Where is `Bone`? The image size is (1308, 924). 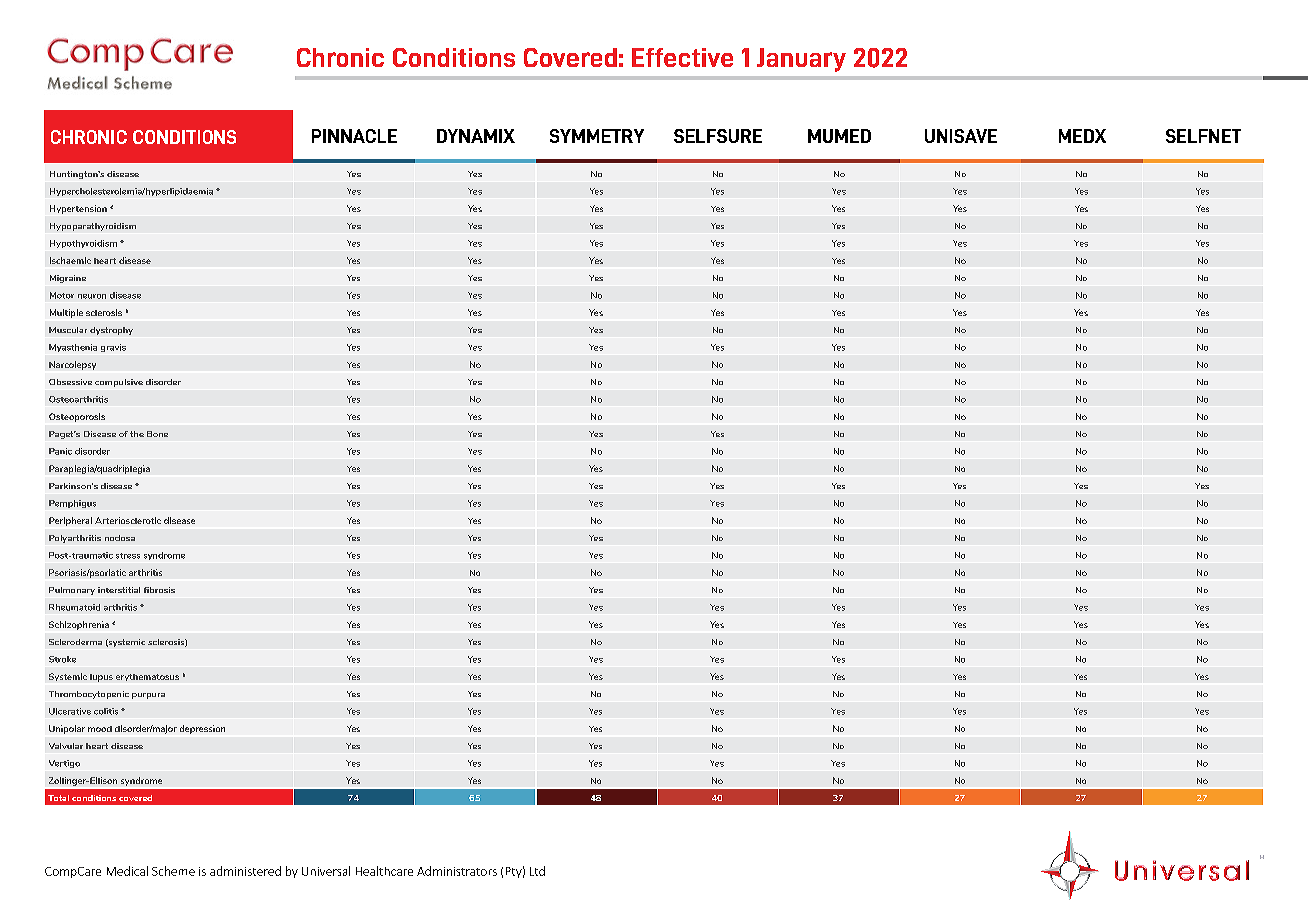
Bone is located at coordinates (157, 434).
